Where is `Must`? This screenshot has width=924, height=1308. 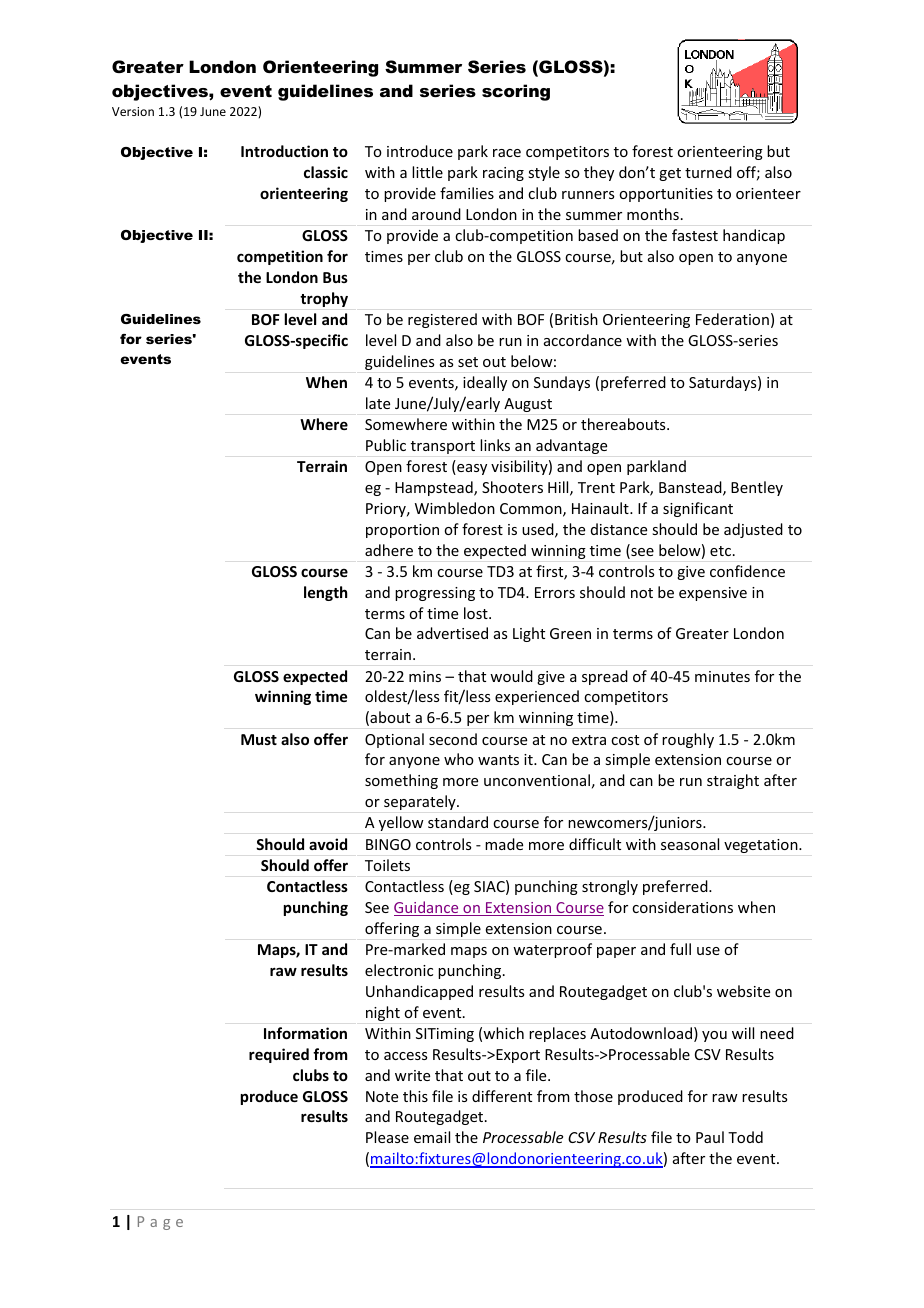 Must is located at coordinates (259, 739).
